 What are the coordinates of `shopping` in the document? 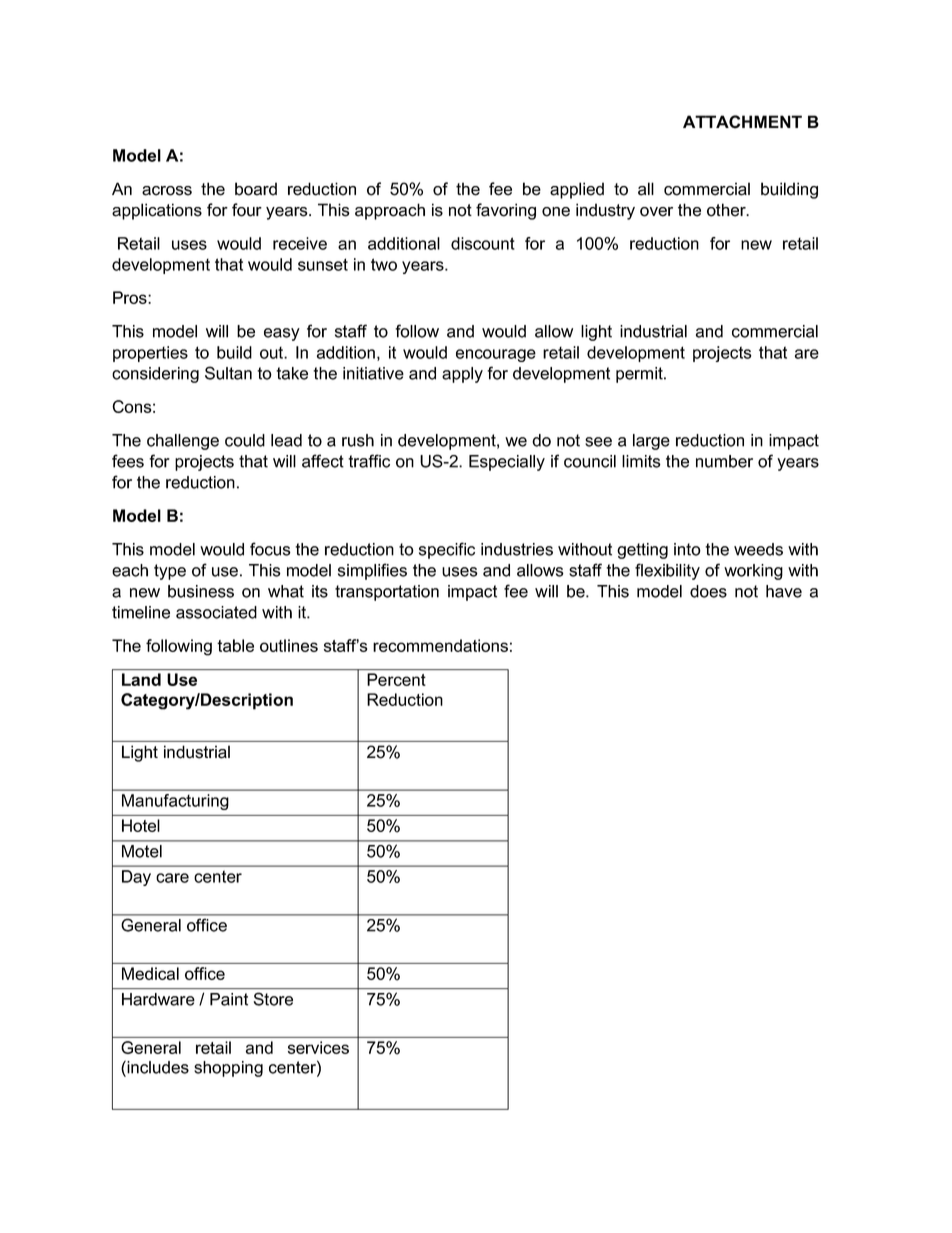 It's located at (228, 1069).
